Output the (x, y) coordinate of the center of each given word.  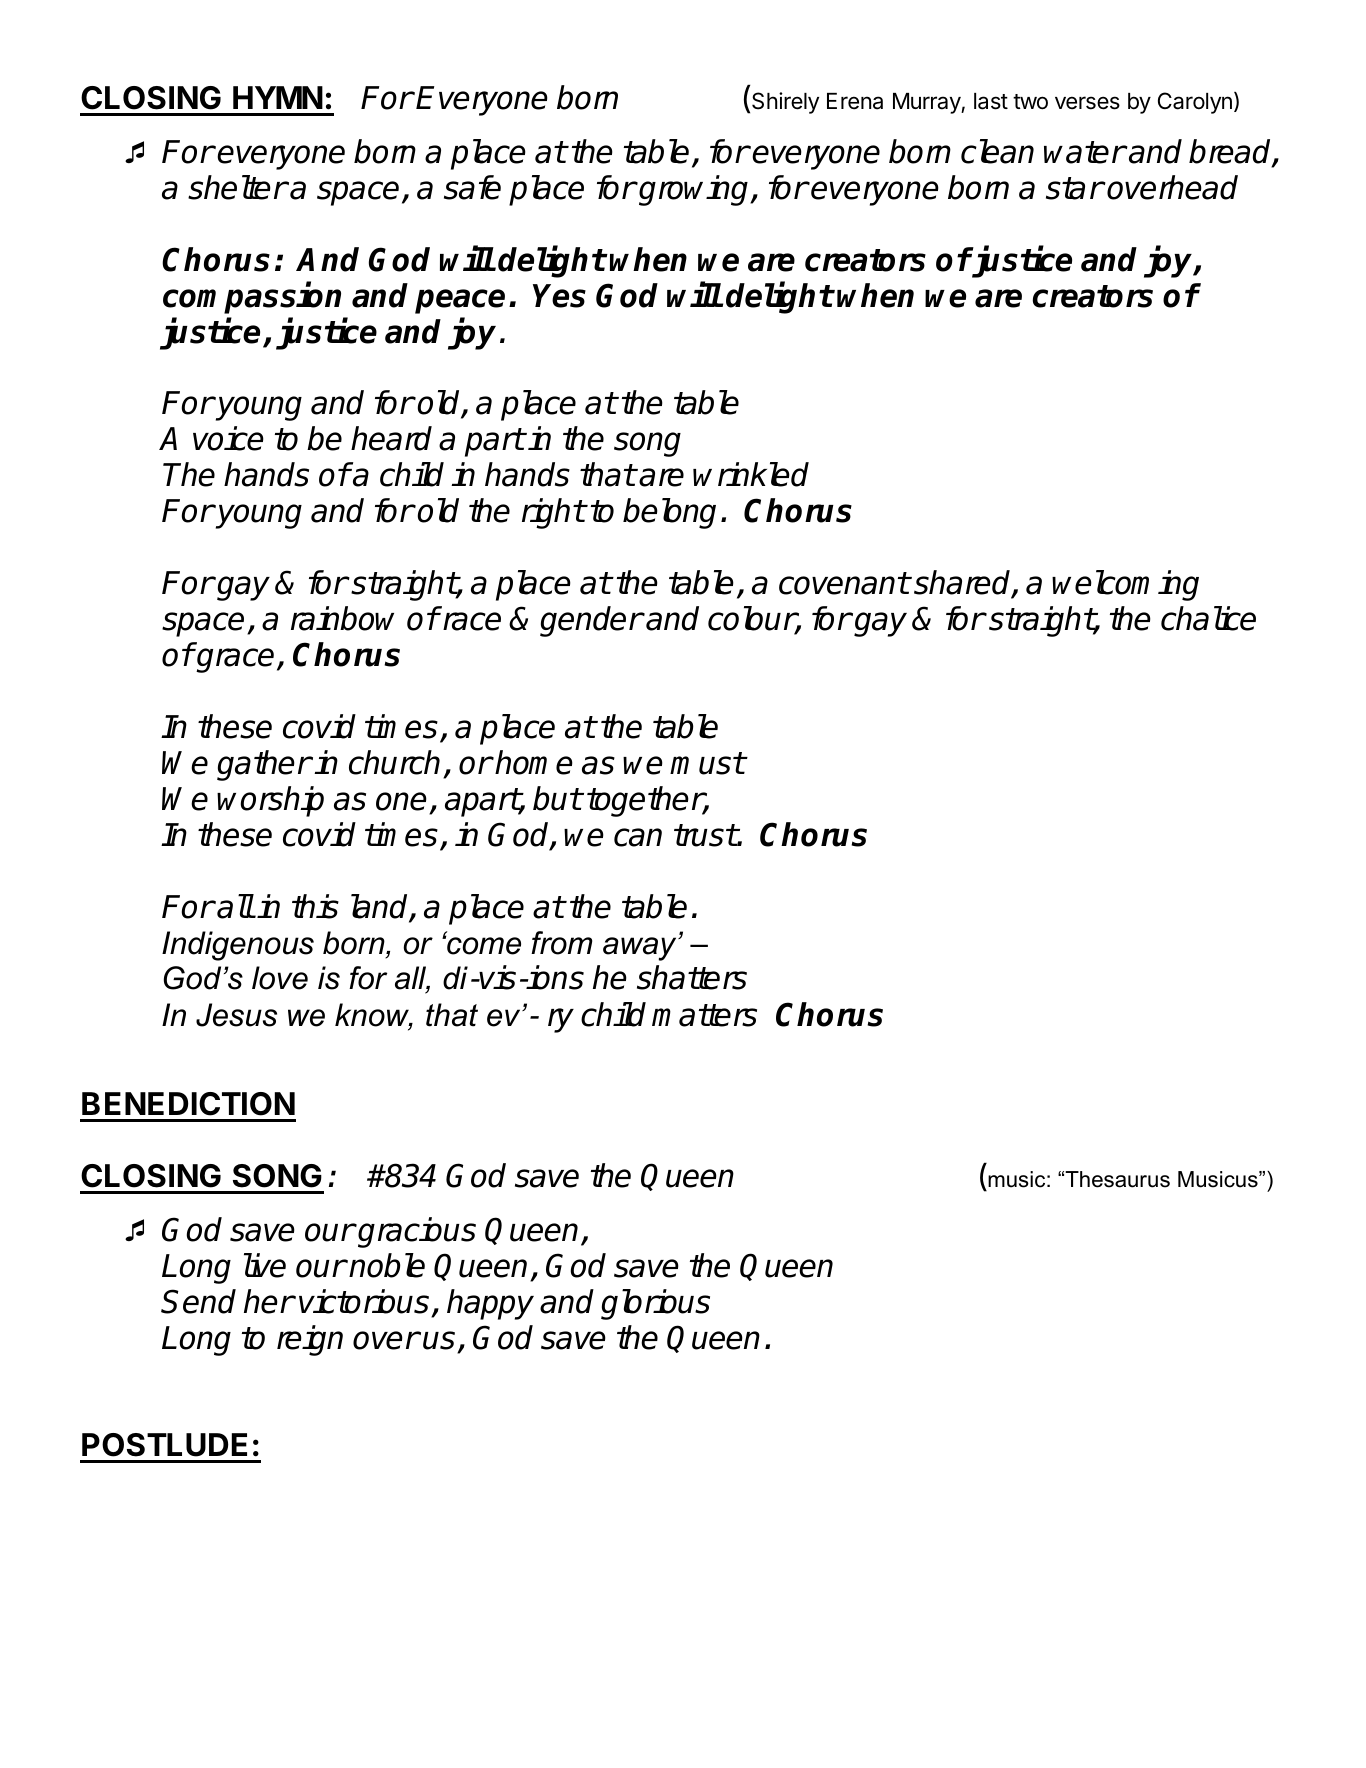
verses (1087, 103)
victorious (364, 1301)
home (534, 762)
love (280, 978)
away (641, 949)
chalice (1208, 618)
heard (391, 438)
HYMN (278, 97)
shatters (692, 977)
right (553, 513)
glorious (655, 1304)
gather (264, 765)
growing (694, 190)
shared (963, 584)
